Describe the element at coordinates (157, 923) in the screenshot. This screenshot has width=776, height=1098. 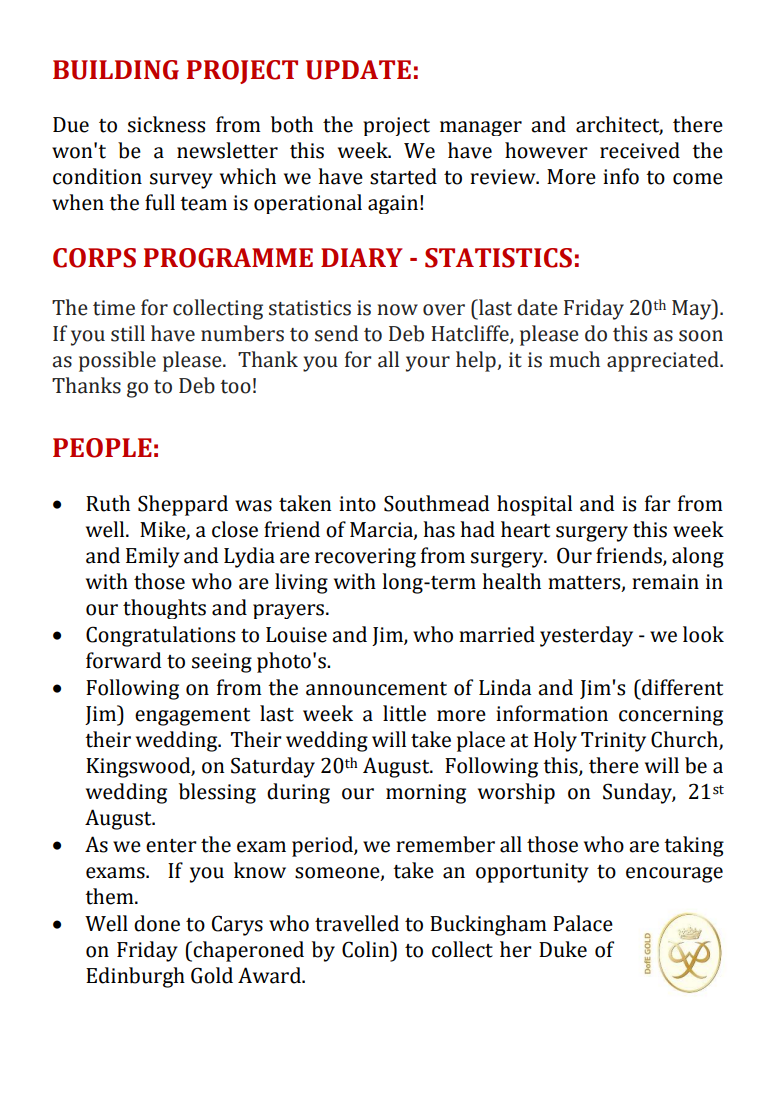
I see `done` at that location.
